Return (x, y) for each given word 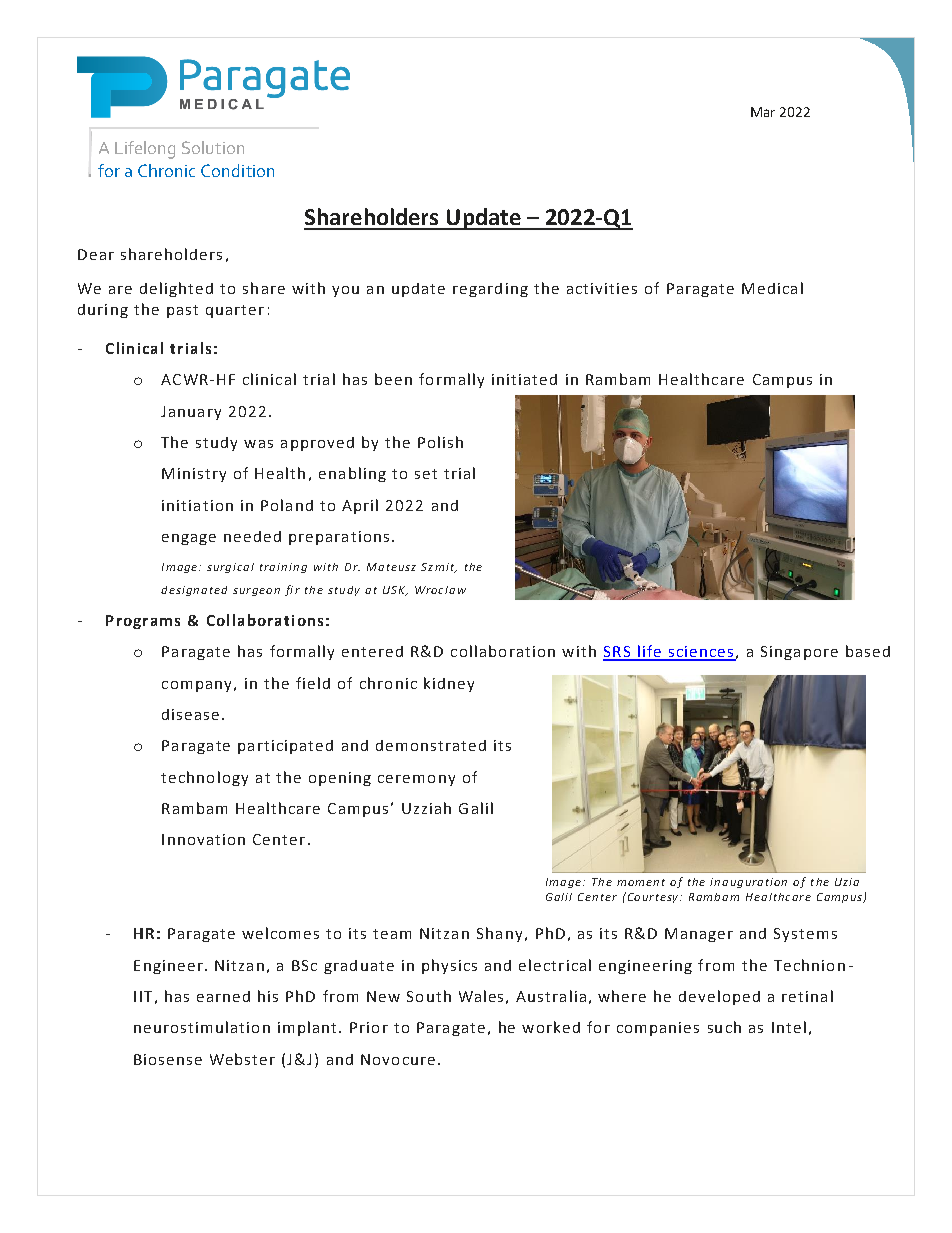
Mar (763, 112)
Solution (213, 147)
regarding (490, 290)
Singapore (799, 653)
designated (194, 591)
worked (551, 1027)
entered (372, 651)
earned (223, 996)
